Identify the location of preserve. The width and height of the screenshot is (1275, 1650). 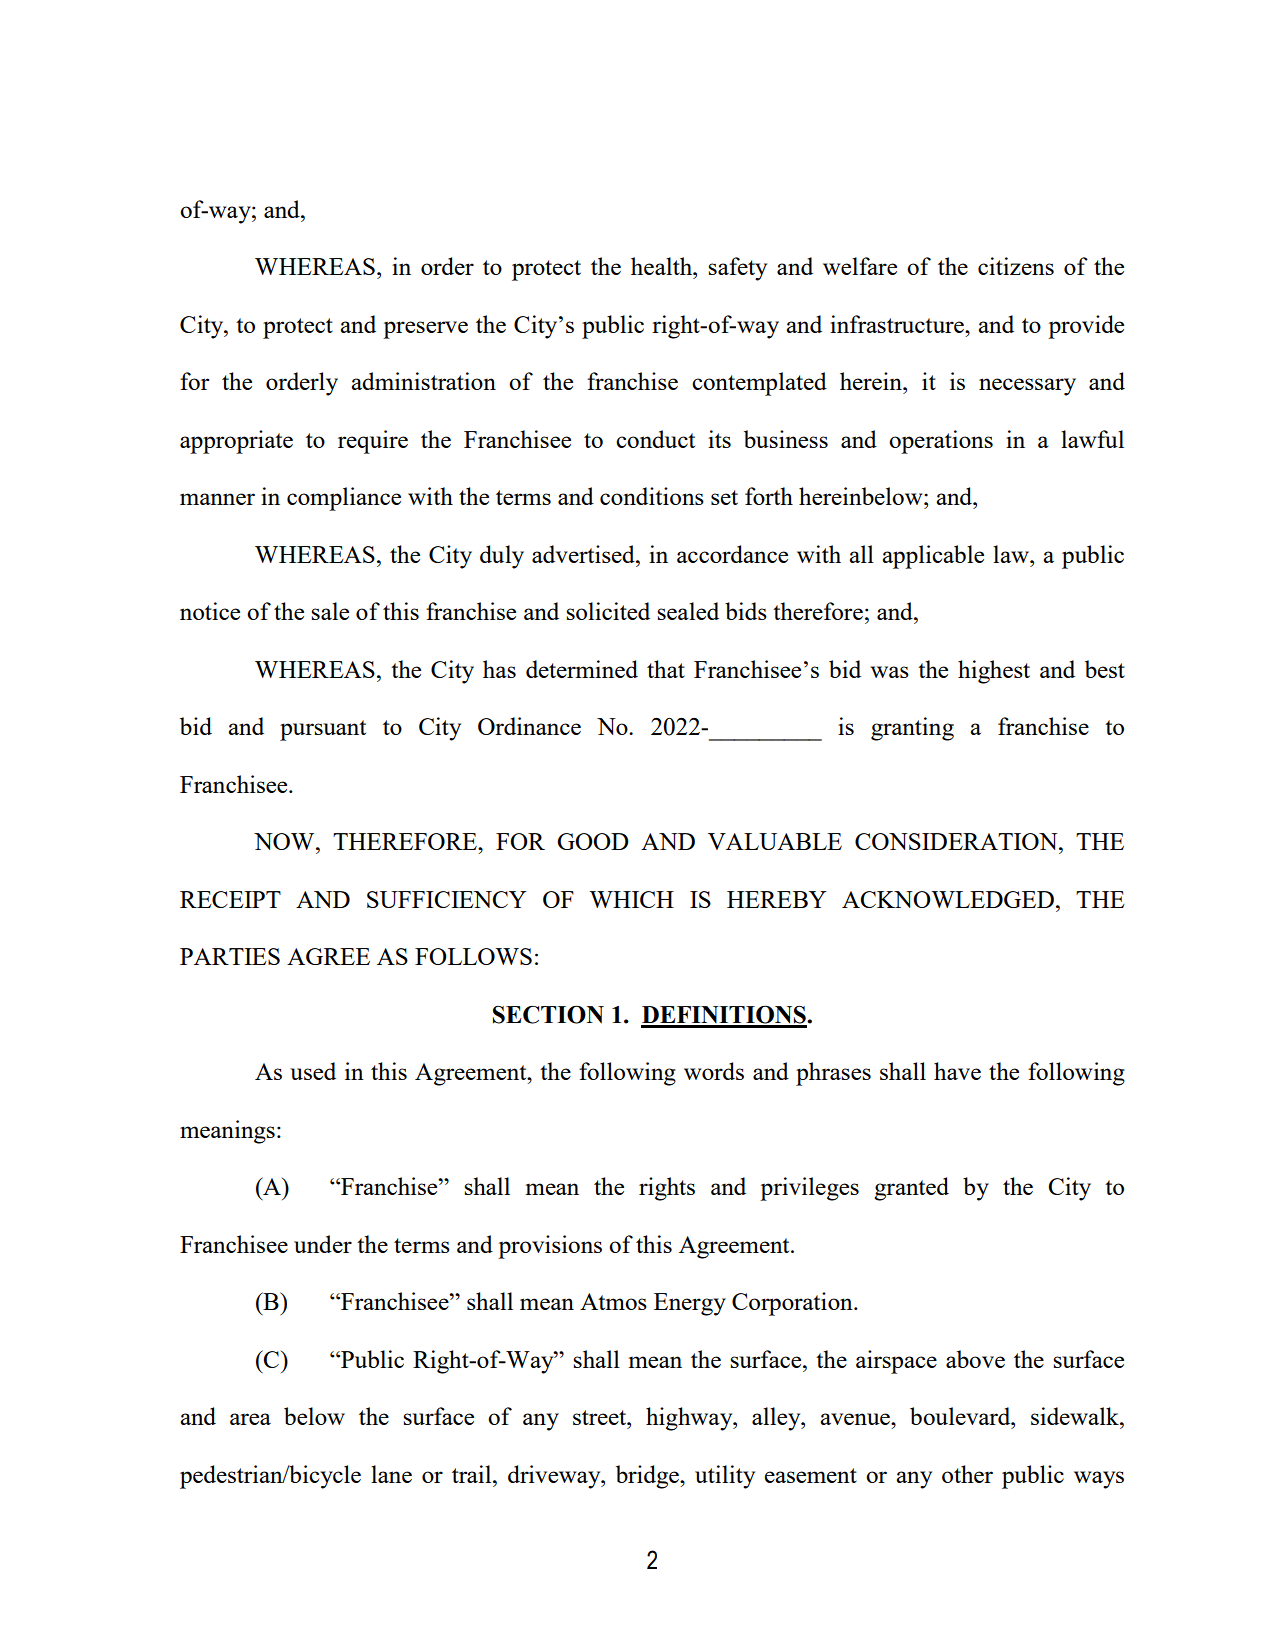
(425, 330).
